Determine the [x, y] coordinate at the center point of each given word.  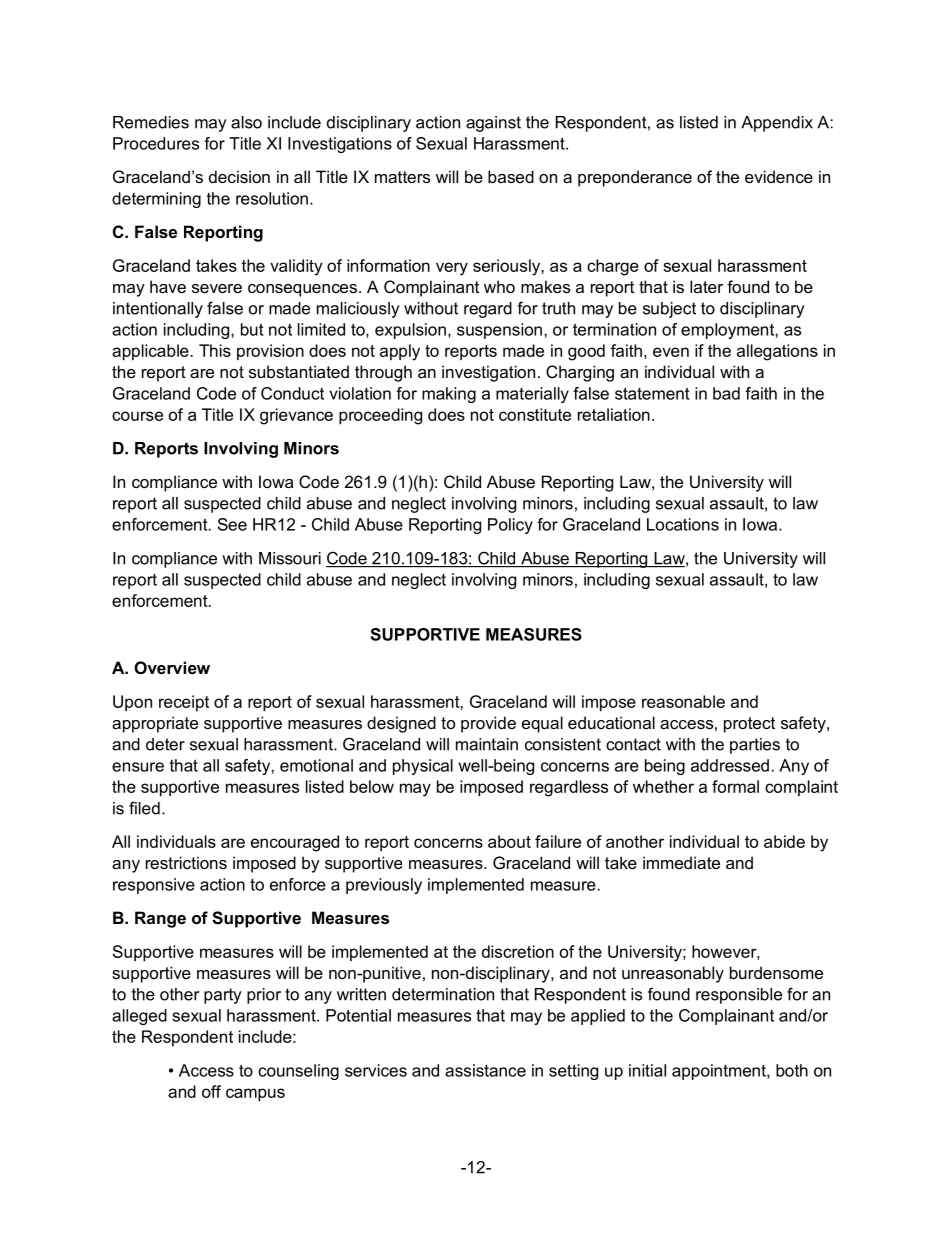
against [493, 124]
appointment [720, 1072]
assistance [485, 1070]
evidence [779, 176]
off [211, 1091]
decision [239, 176]
